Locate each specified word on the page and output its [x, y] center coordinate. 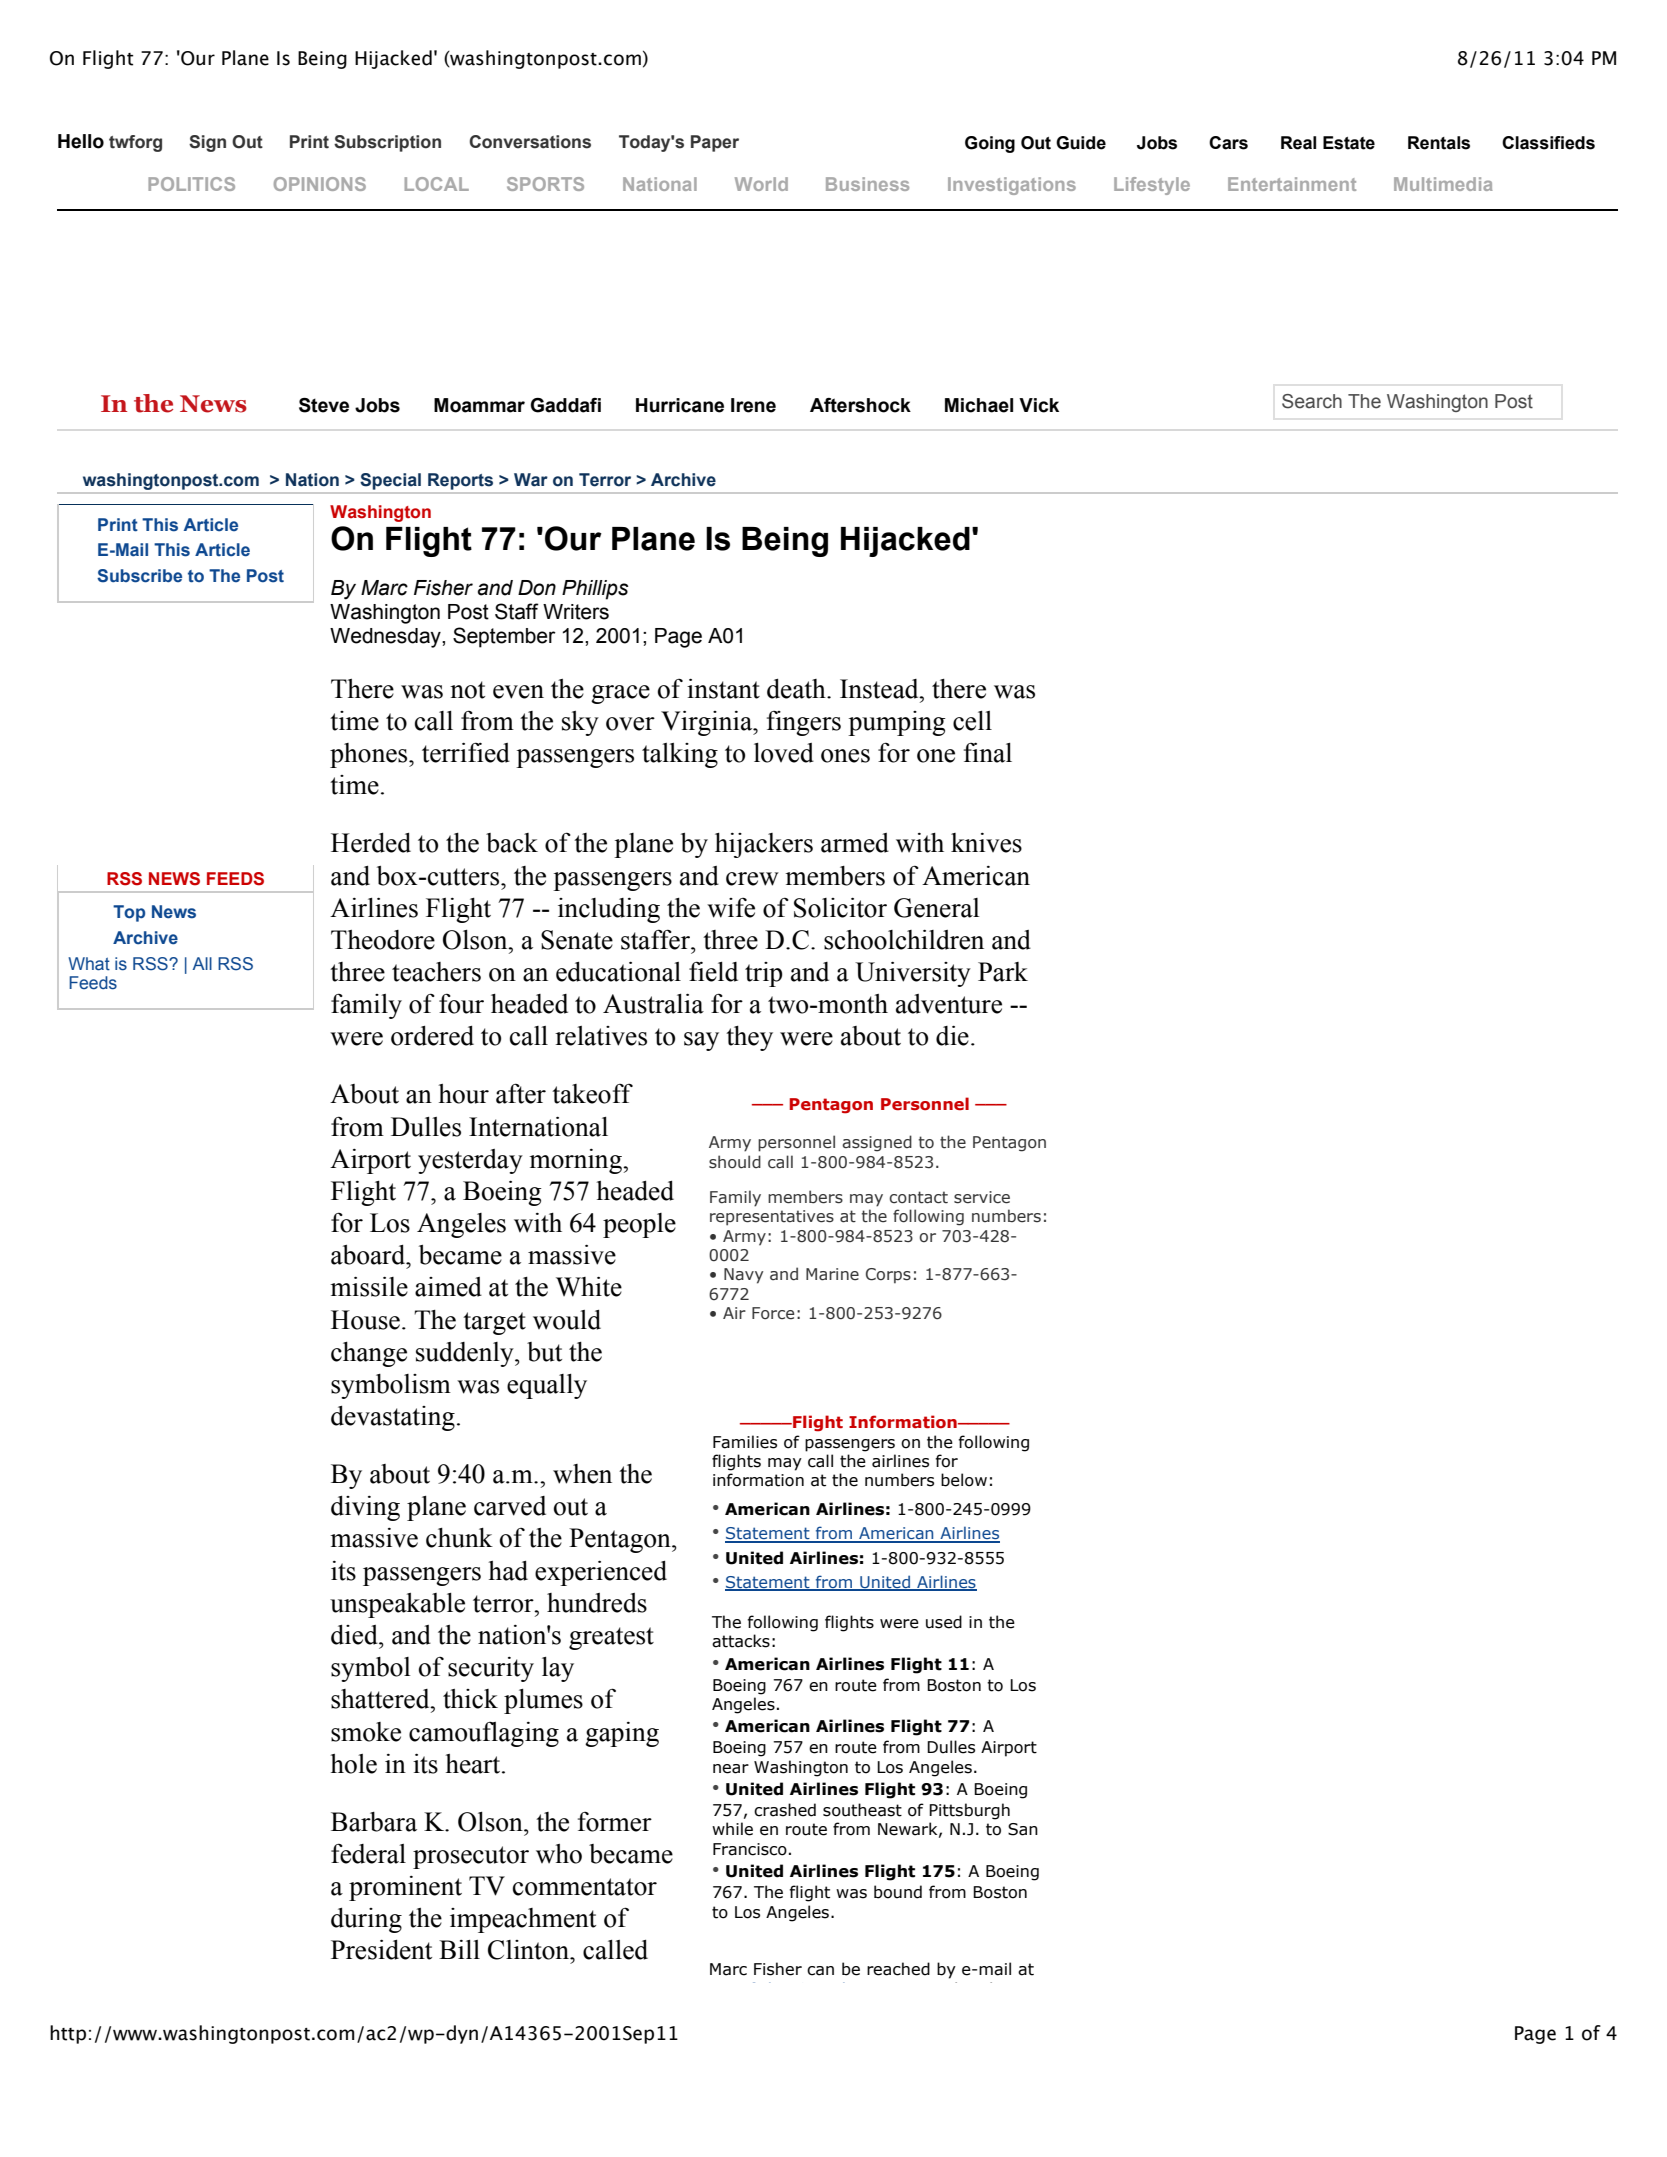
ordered [432, 1036]
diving [365, 1508]
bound [898, 1892]
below [964, 1480]
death [797, 689]
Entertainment [1292, 184]
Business [867, 184]
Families [745, 1442]
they [749, 1038]
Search [1312, 401]
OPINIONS [320, 184]
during [366, 1920]
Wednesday [386, 638]
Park [1003, 972]
